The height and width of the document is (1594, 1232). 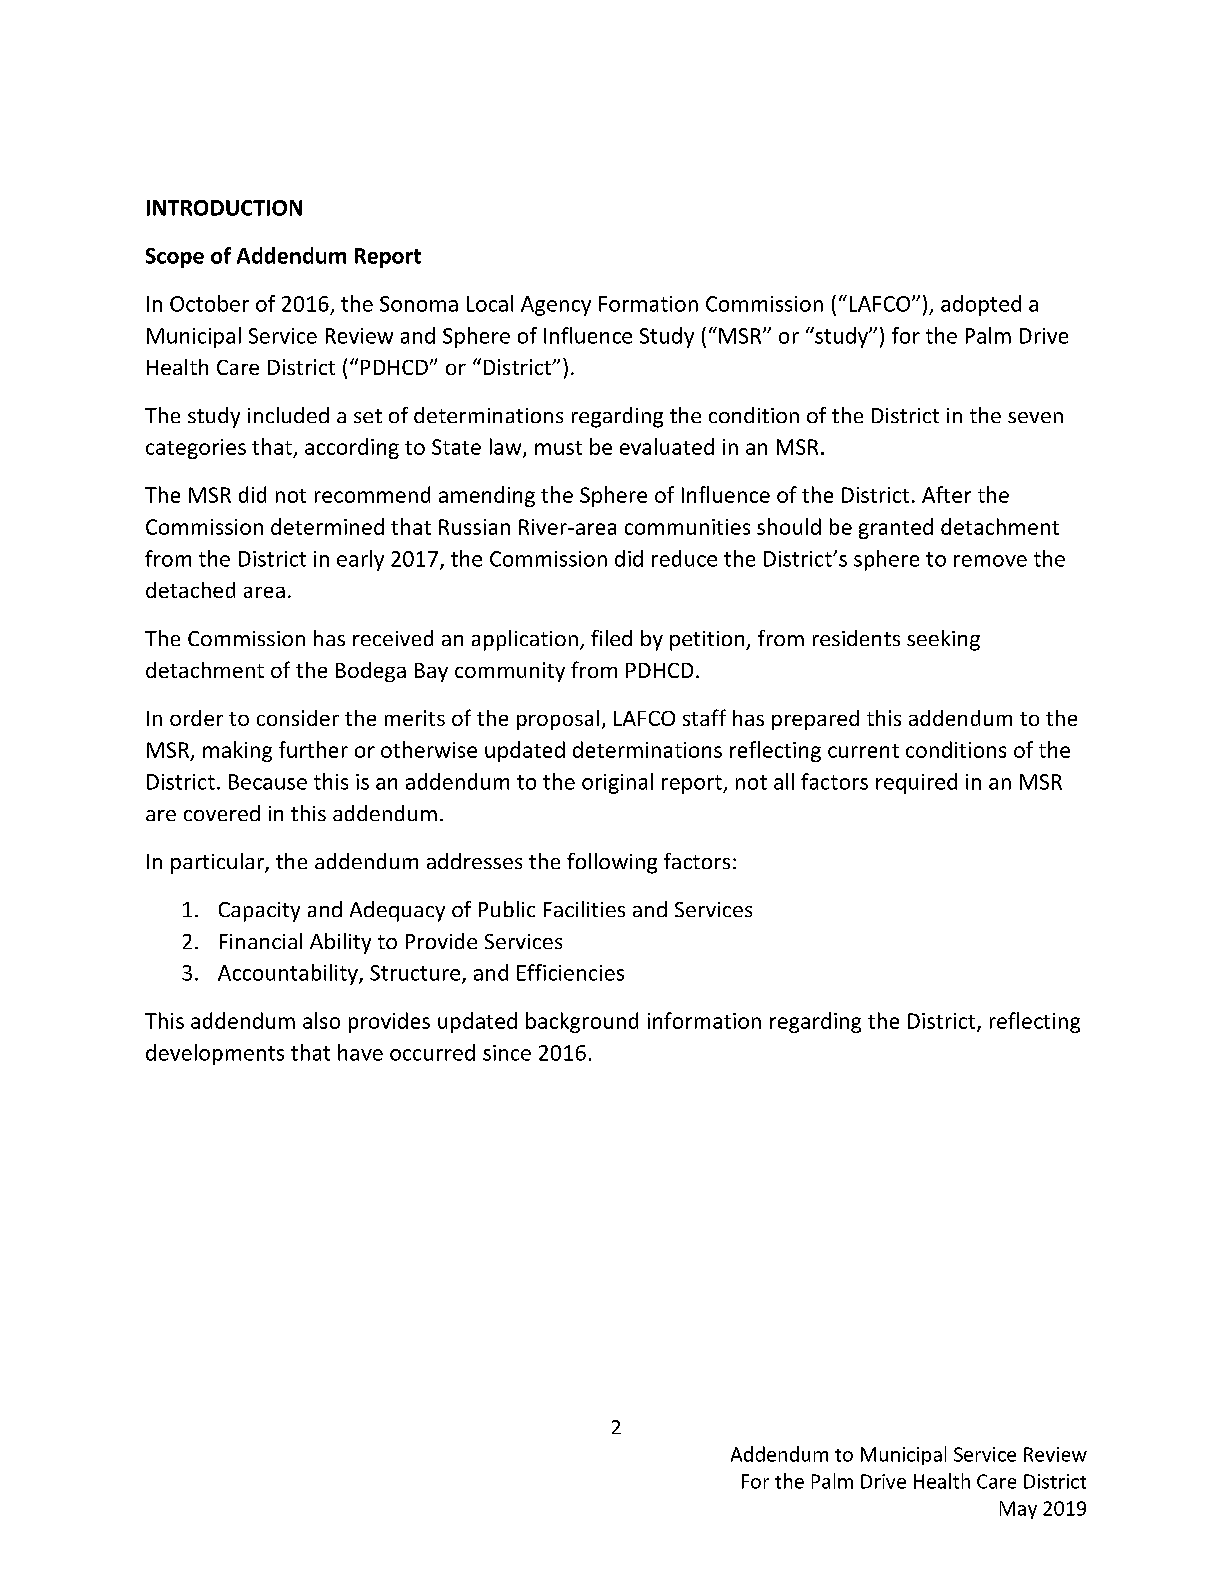 What do you see at coordinates (946, 494) in the document?
I see `After` at bounding box center [946, 494].
